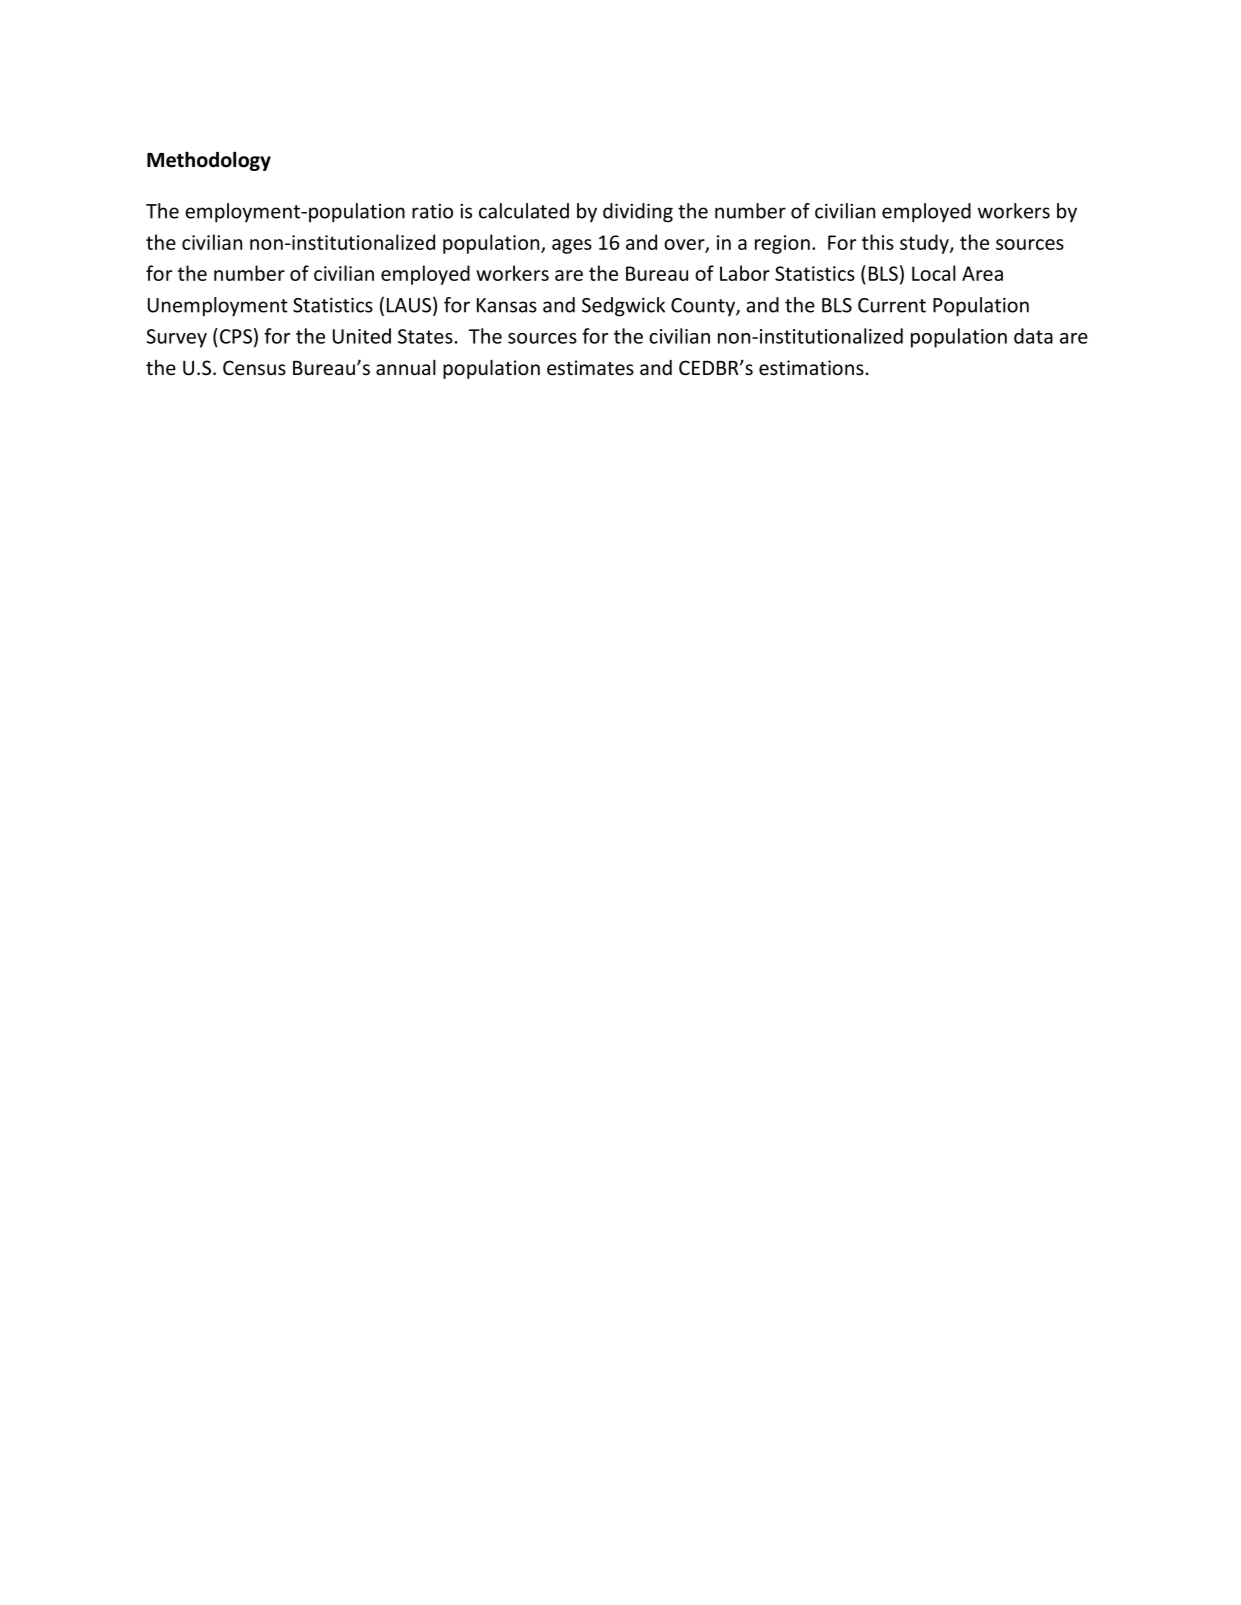 This screenshot has height=1605, width=1241. I want to click on ages, so click(572, 246).
